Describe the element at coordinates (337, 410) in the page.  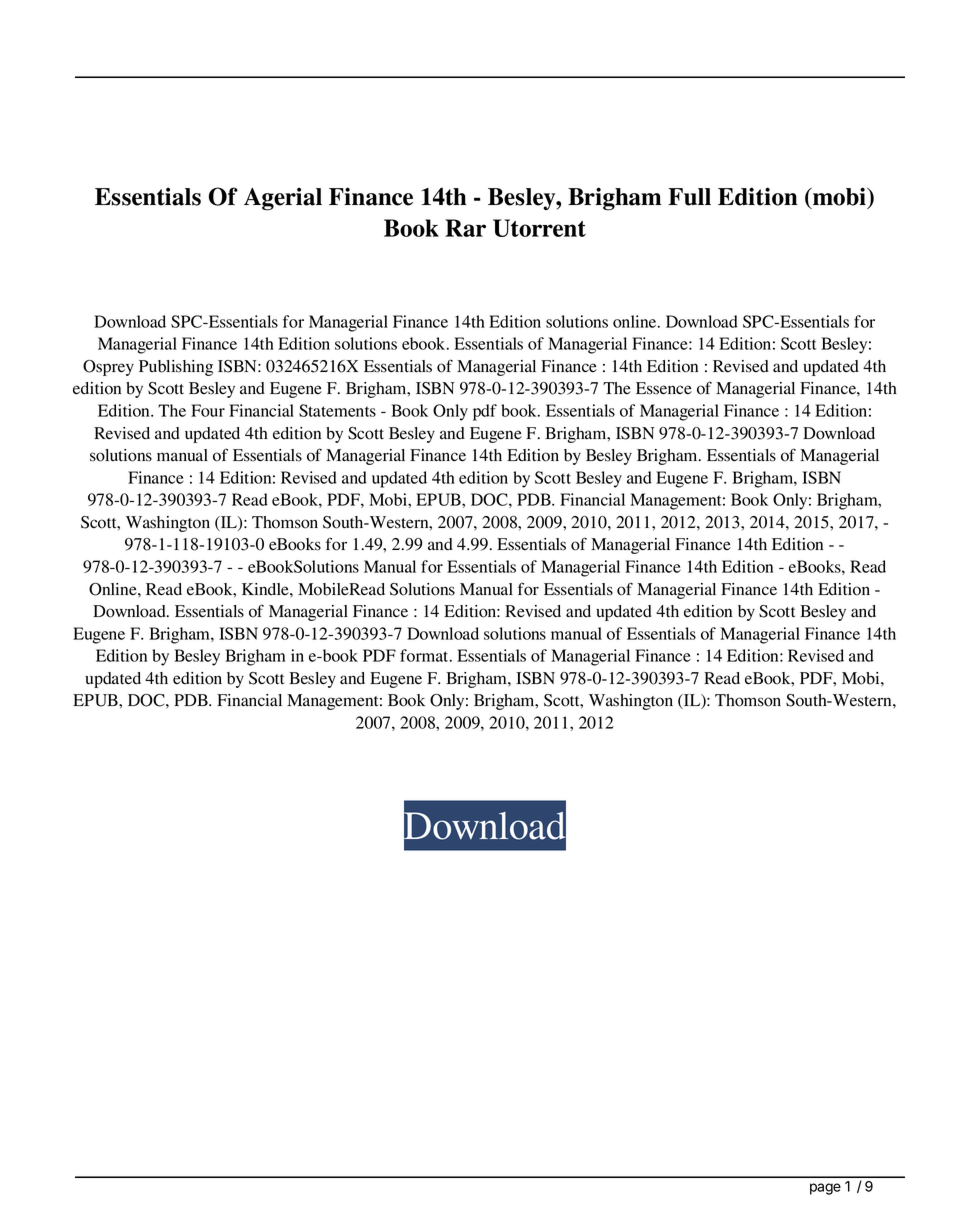
I see `Statements` at that location.
